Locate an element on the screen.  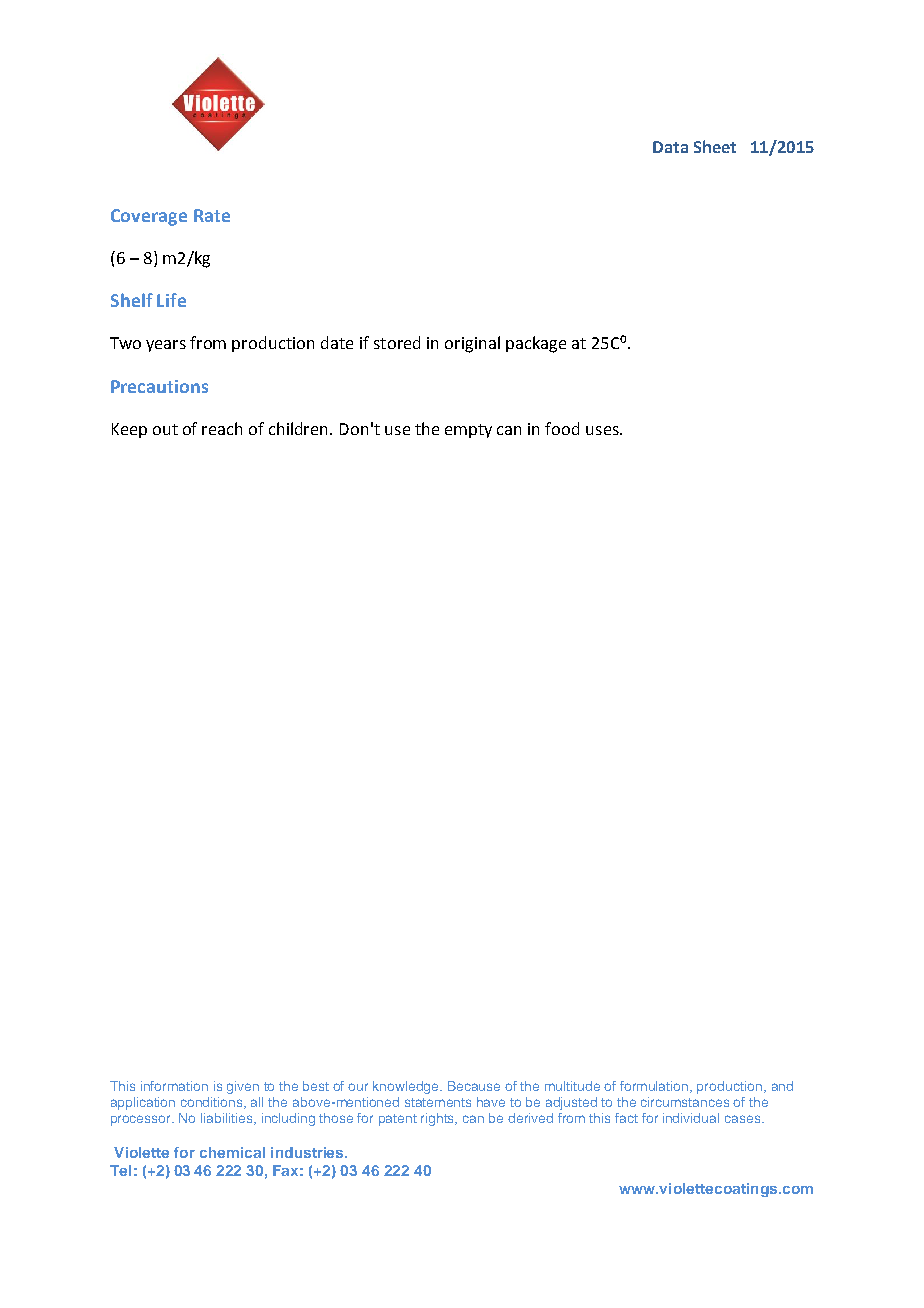
Rate is located at coordinates (212, 215).
